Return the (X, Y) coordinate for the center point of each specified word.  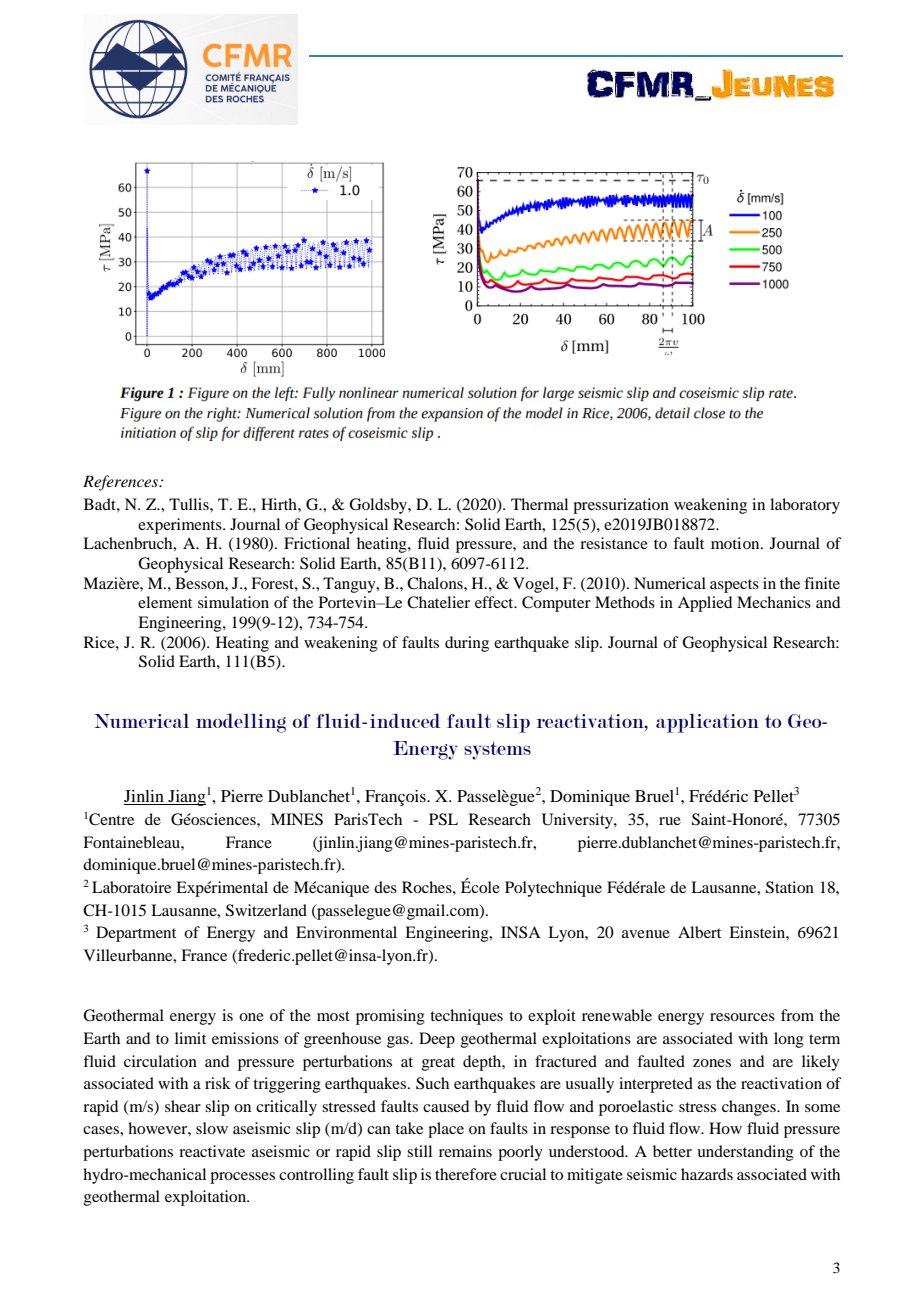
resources (742, 1017)
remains (465, 1151)
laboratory (805, 506)
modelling (241, 723)
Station (790, 887)
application (707, 723)
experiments (181, 526)
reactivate (212, 1151)
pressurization (621, 506)
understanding (745, 1153)
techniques (466, 1017)
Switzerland (266, 910)
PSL (443, 819)
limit (190, 1038)
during (467, 644)
